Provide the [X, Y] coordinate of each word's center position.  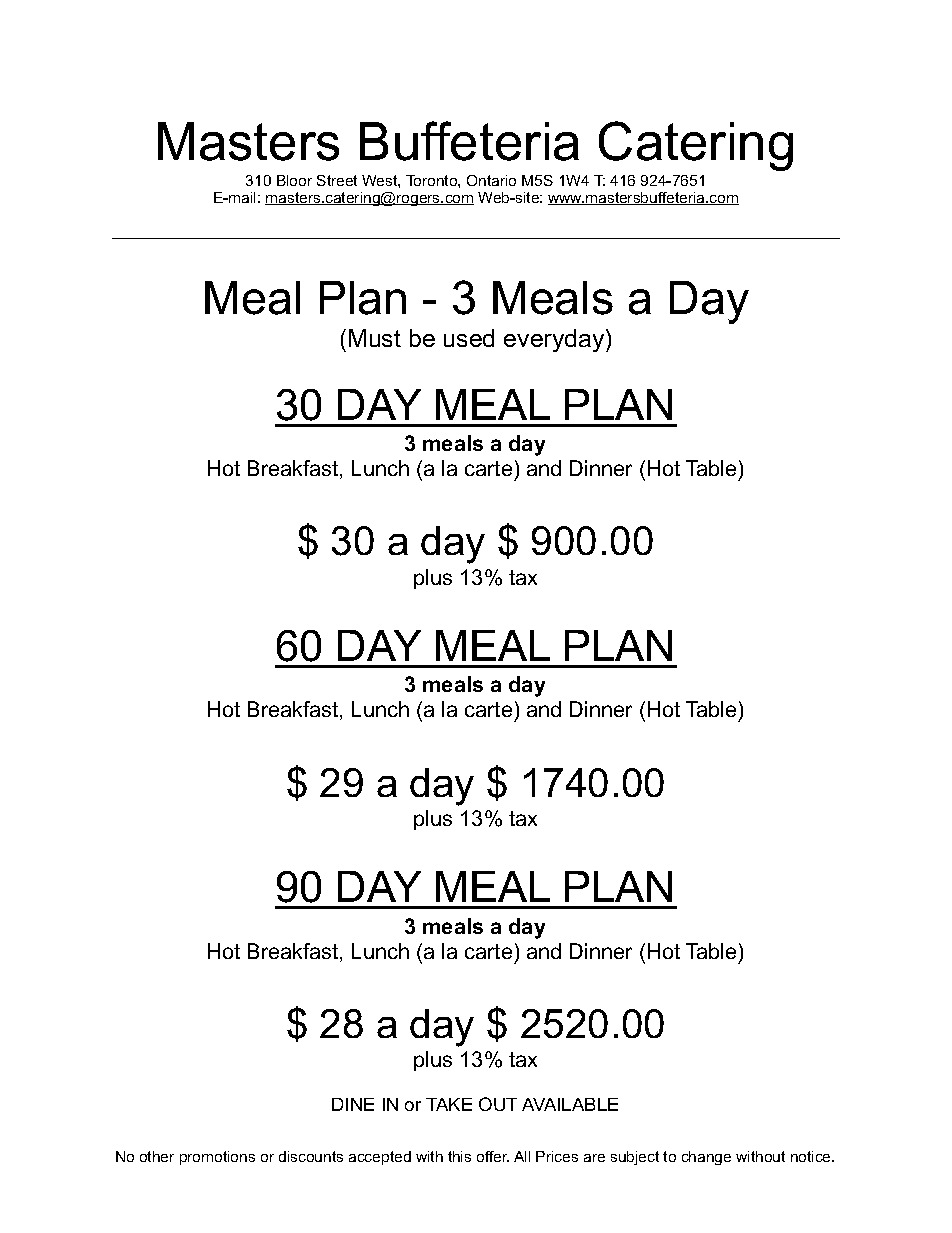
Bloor [294, 180]
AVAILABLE [570, 1104]
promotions [217, 1158]
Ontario [491, 180]
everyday [555, 340]
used [469, 338]
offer [493, 1156]
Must [375, 338]
